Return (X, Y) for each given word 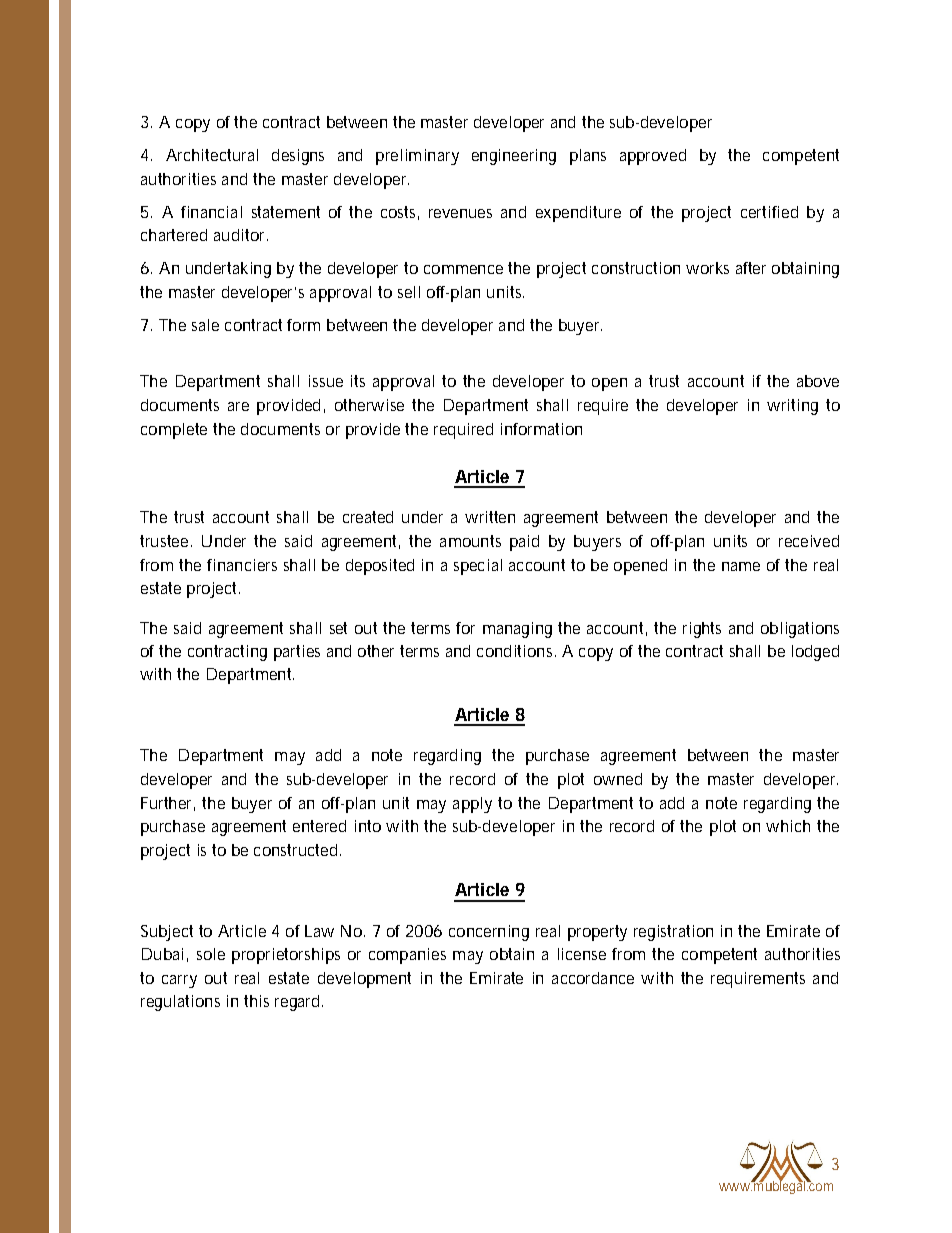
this (256, 1001)
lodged (815, 653)
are (238, 406)
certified (769, 212)
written (490, 517)
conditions (516, 651)
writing (792, 407)
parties (297, 653)
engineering (514, 157)
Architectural (212, 155)
